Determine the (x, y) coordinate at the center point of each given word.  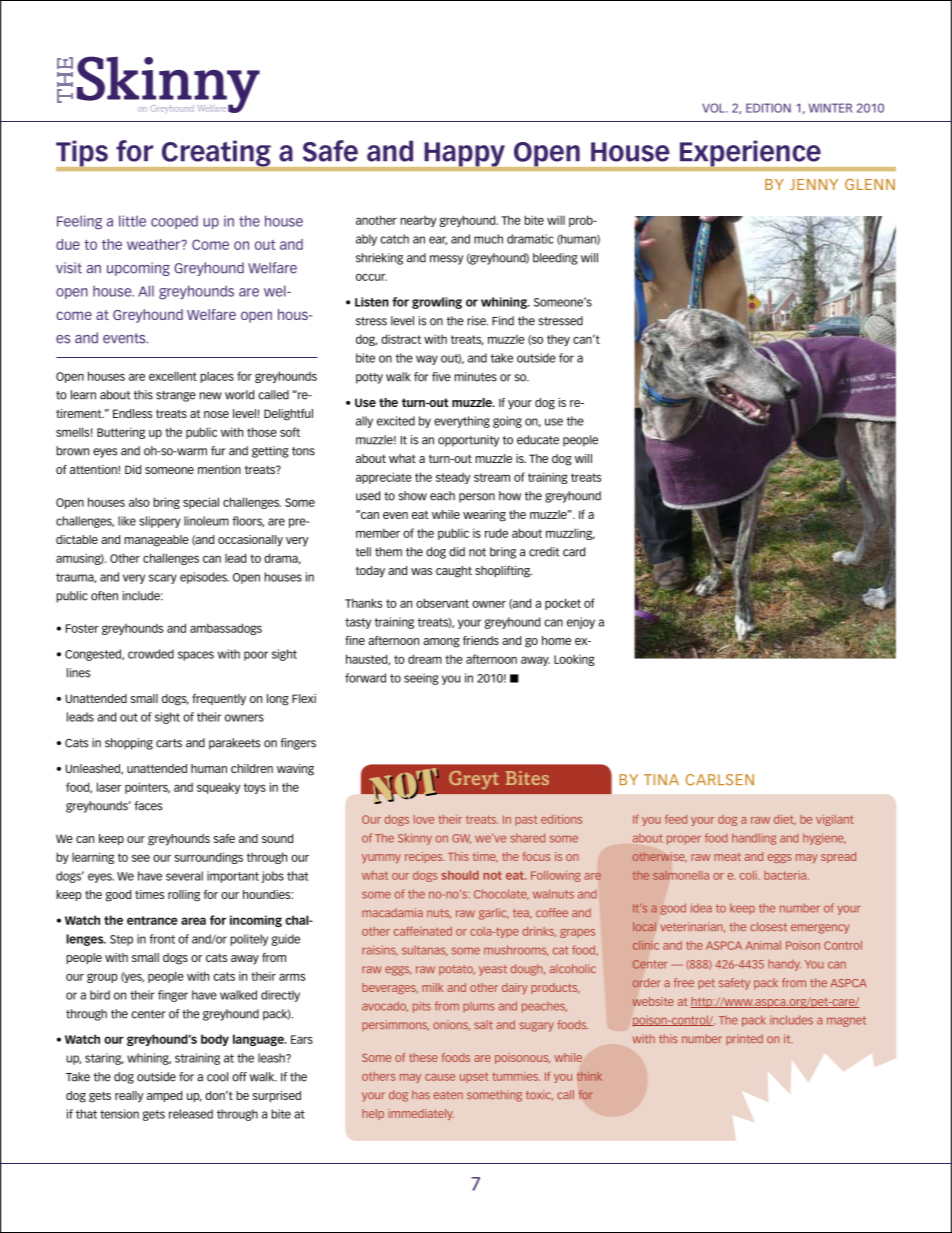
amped (164, 1096)
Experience (750, 154)
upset (474, 1077)
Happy (465, 154)
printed (744, 1039)
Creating (216, 154)
